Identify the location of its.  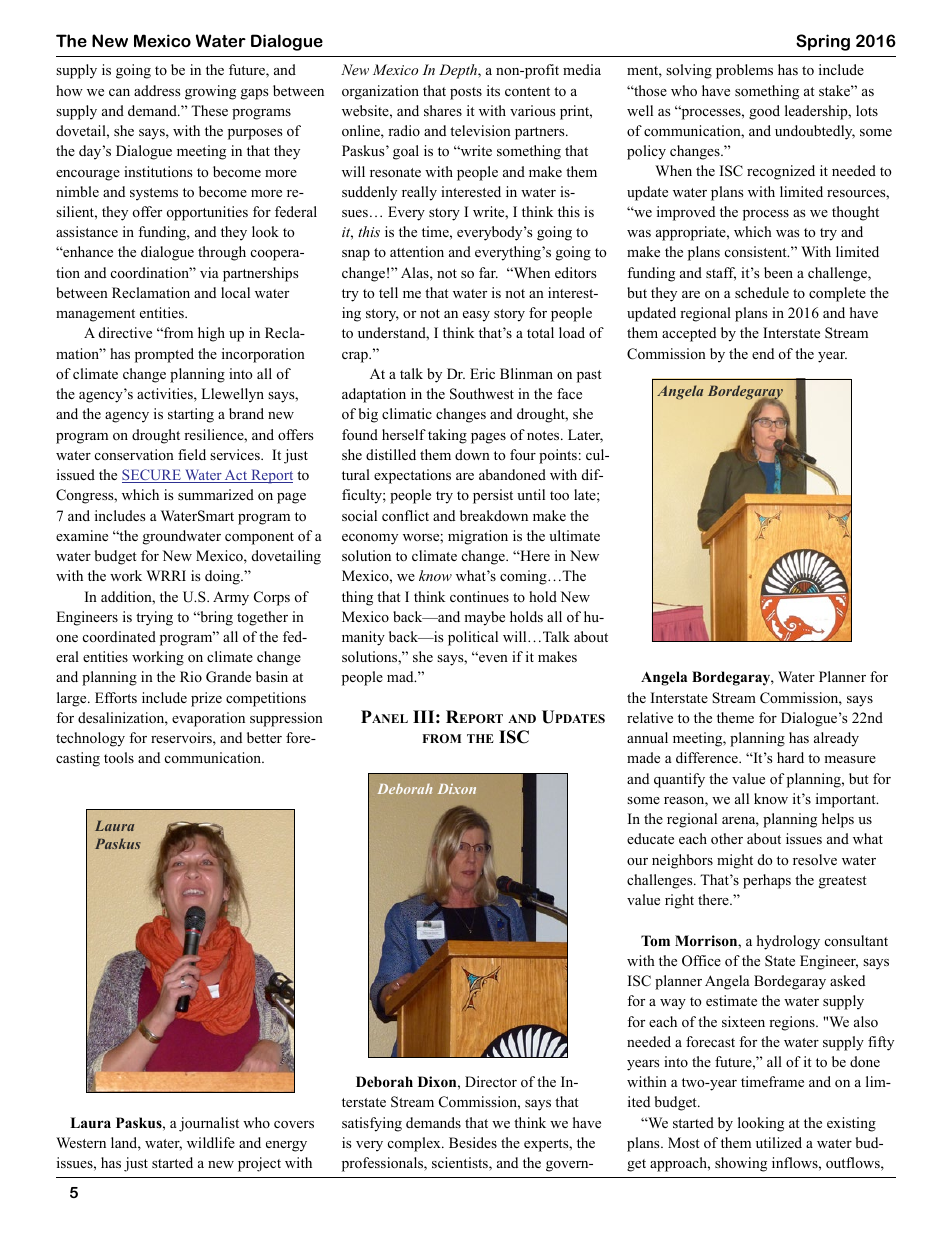
(493, 90).
